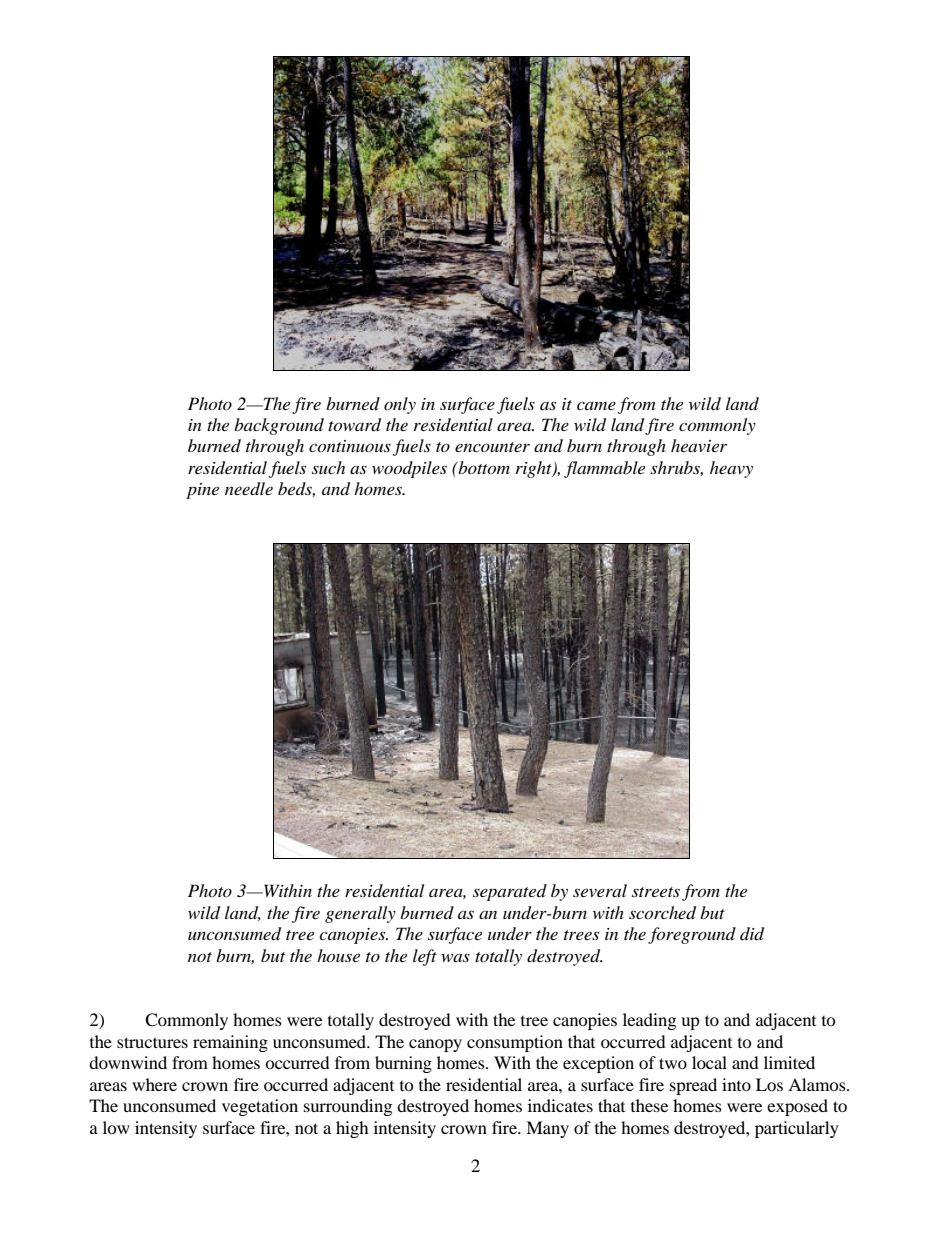 The width and height of the screenshot is (952, 1233). Describe the element at coordinates (547, 1129) in the screenshot. I see `Many` at that location.
